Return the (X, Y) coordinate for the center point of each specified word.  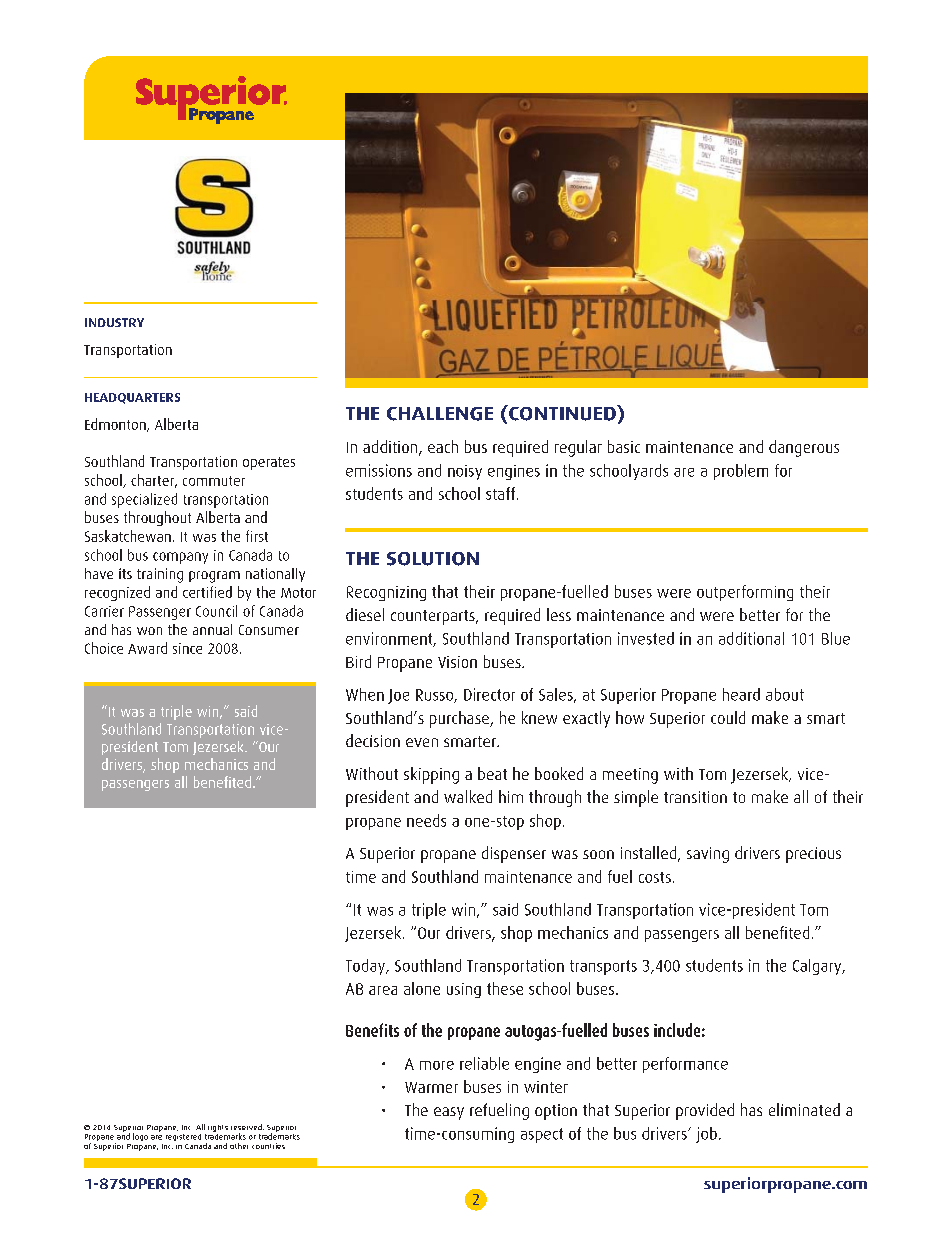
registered (183, 1137)
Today (367, 967)
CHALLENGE (440, 414)
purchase (461, 719)
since (187, 648)
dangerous (804, 448)
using (464, 990)
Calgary (818, 967)
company (180, 558)
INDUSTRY (114, 322)
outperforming (745, 593)
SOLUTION (433, 559)
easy (449, 1113)
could (728, 717)
